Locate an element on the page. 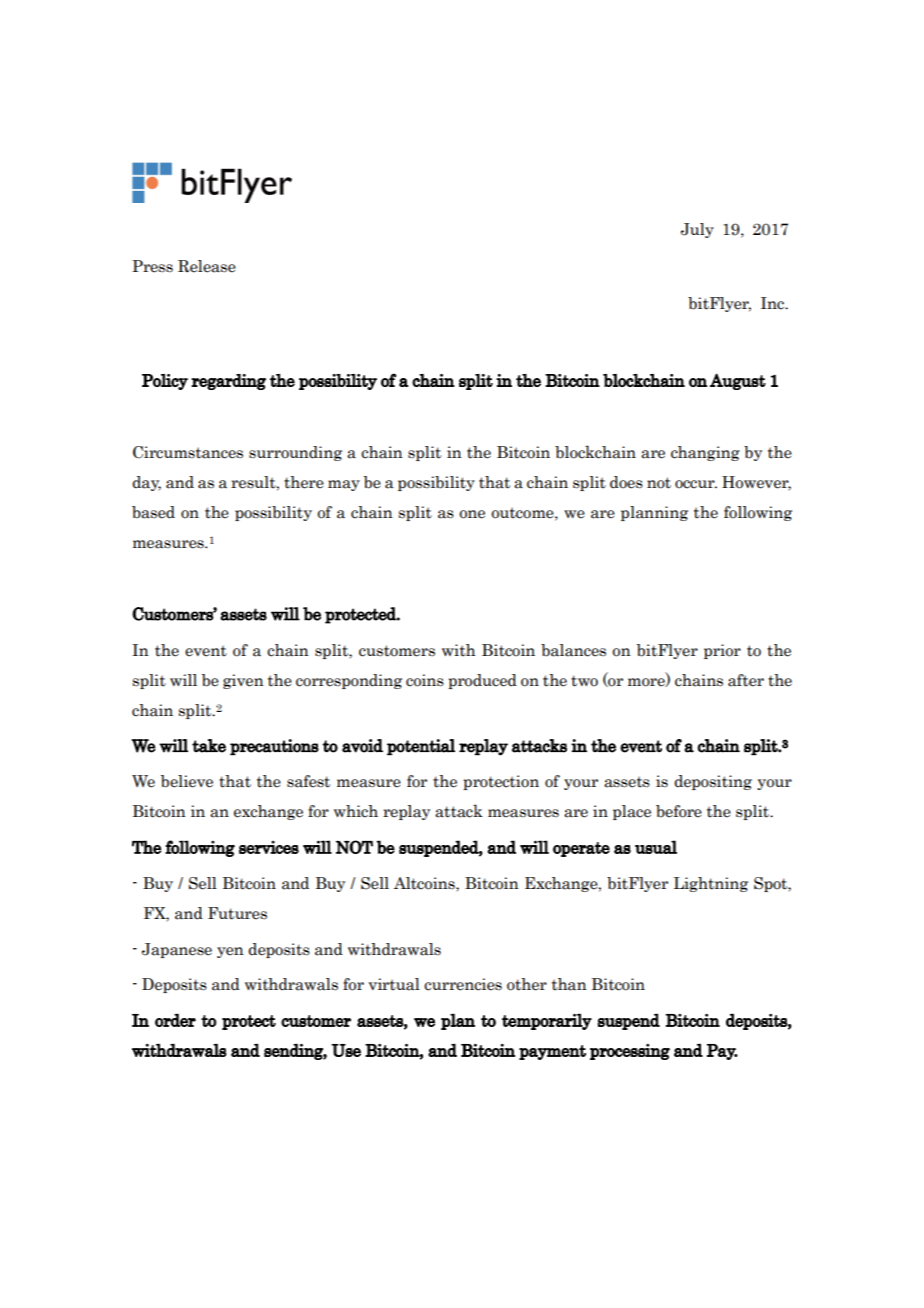  given is located at coordinates (243, 681).
